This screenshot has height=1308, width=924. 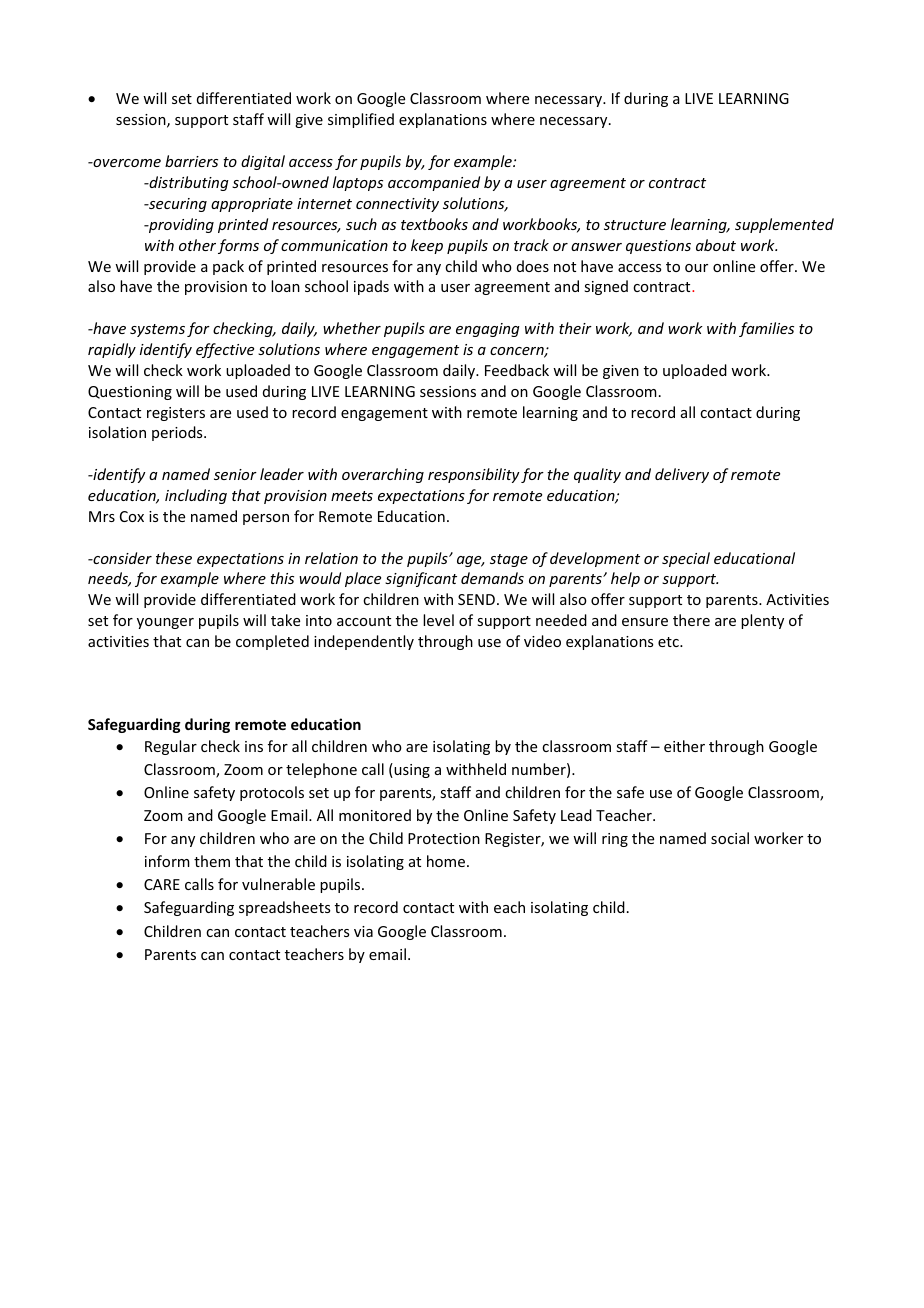 I want to click on Questioning, so click(x=130, y=393).
